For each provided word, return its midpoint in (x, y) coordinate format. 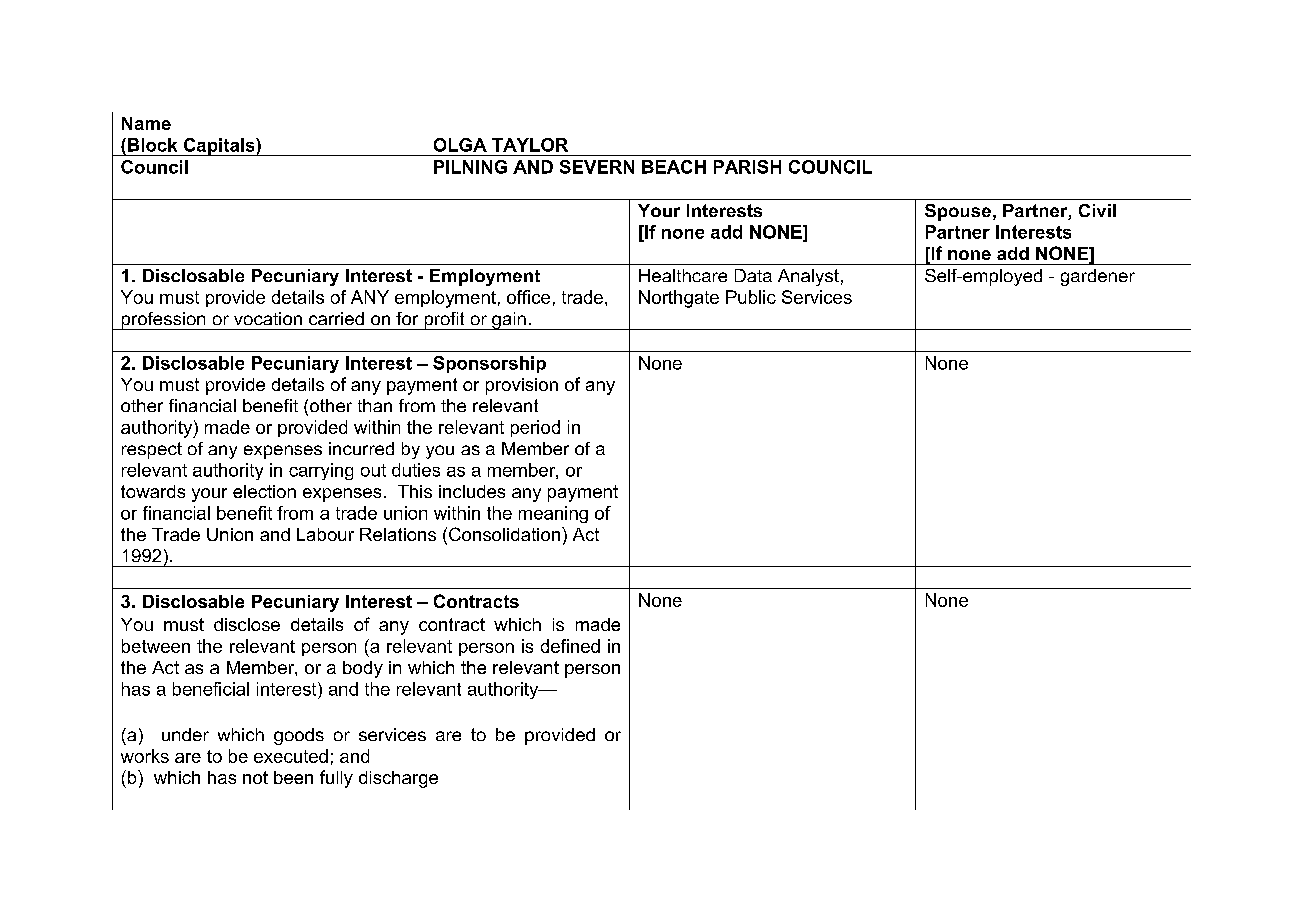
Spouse (958, 212)
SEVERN (597, 167)
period (535, 428)
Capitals (219, 147)
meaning (553, 514)
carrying (321, 471)
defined (570, 646)
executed (291, 756)
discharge (398, 779)
